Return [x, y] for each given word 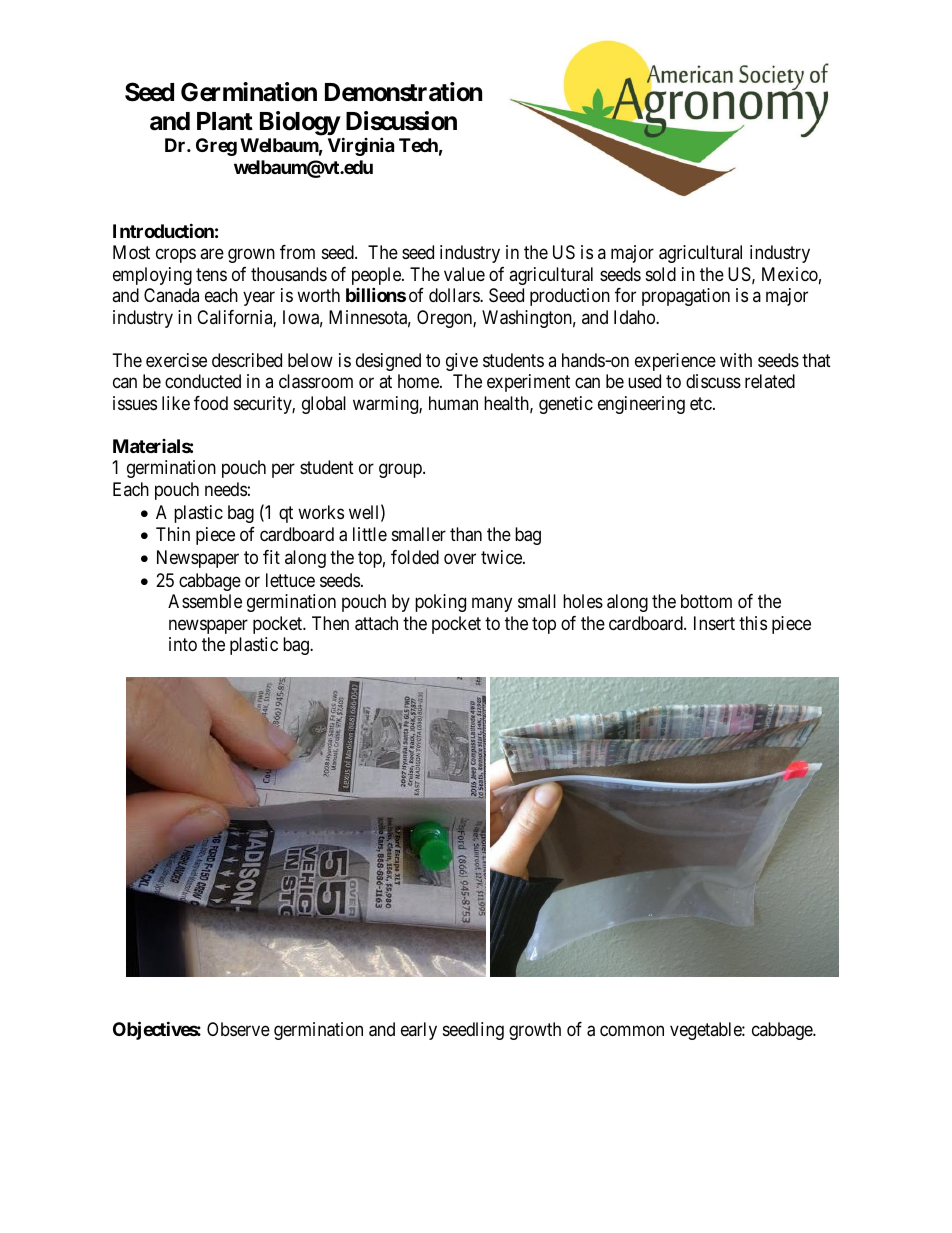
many [492, 605]
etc [702, 403]
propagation [686, 297]
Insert [714, 623]
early [419, 1031]
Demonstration [403, 92]
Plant [225, 121]
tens [211, 274]
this [753, 623]
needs [226, 489]
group [401, 471]
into [183, 644]
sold [661, 274]
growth [535, 1031]
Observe [238, 1029]
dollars [455, 295]
